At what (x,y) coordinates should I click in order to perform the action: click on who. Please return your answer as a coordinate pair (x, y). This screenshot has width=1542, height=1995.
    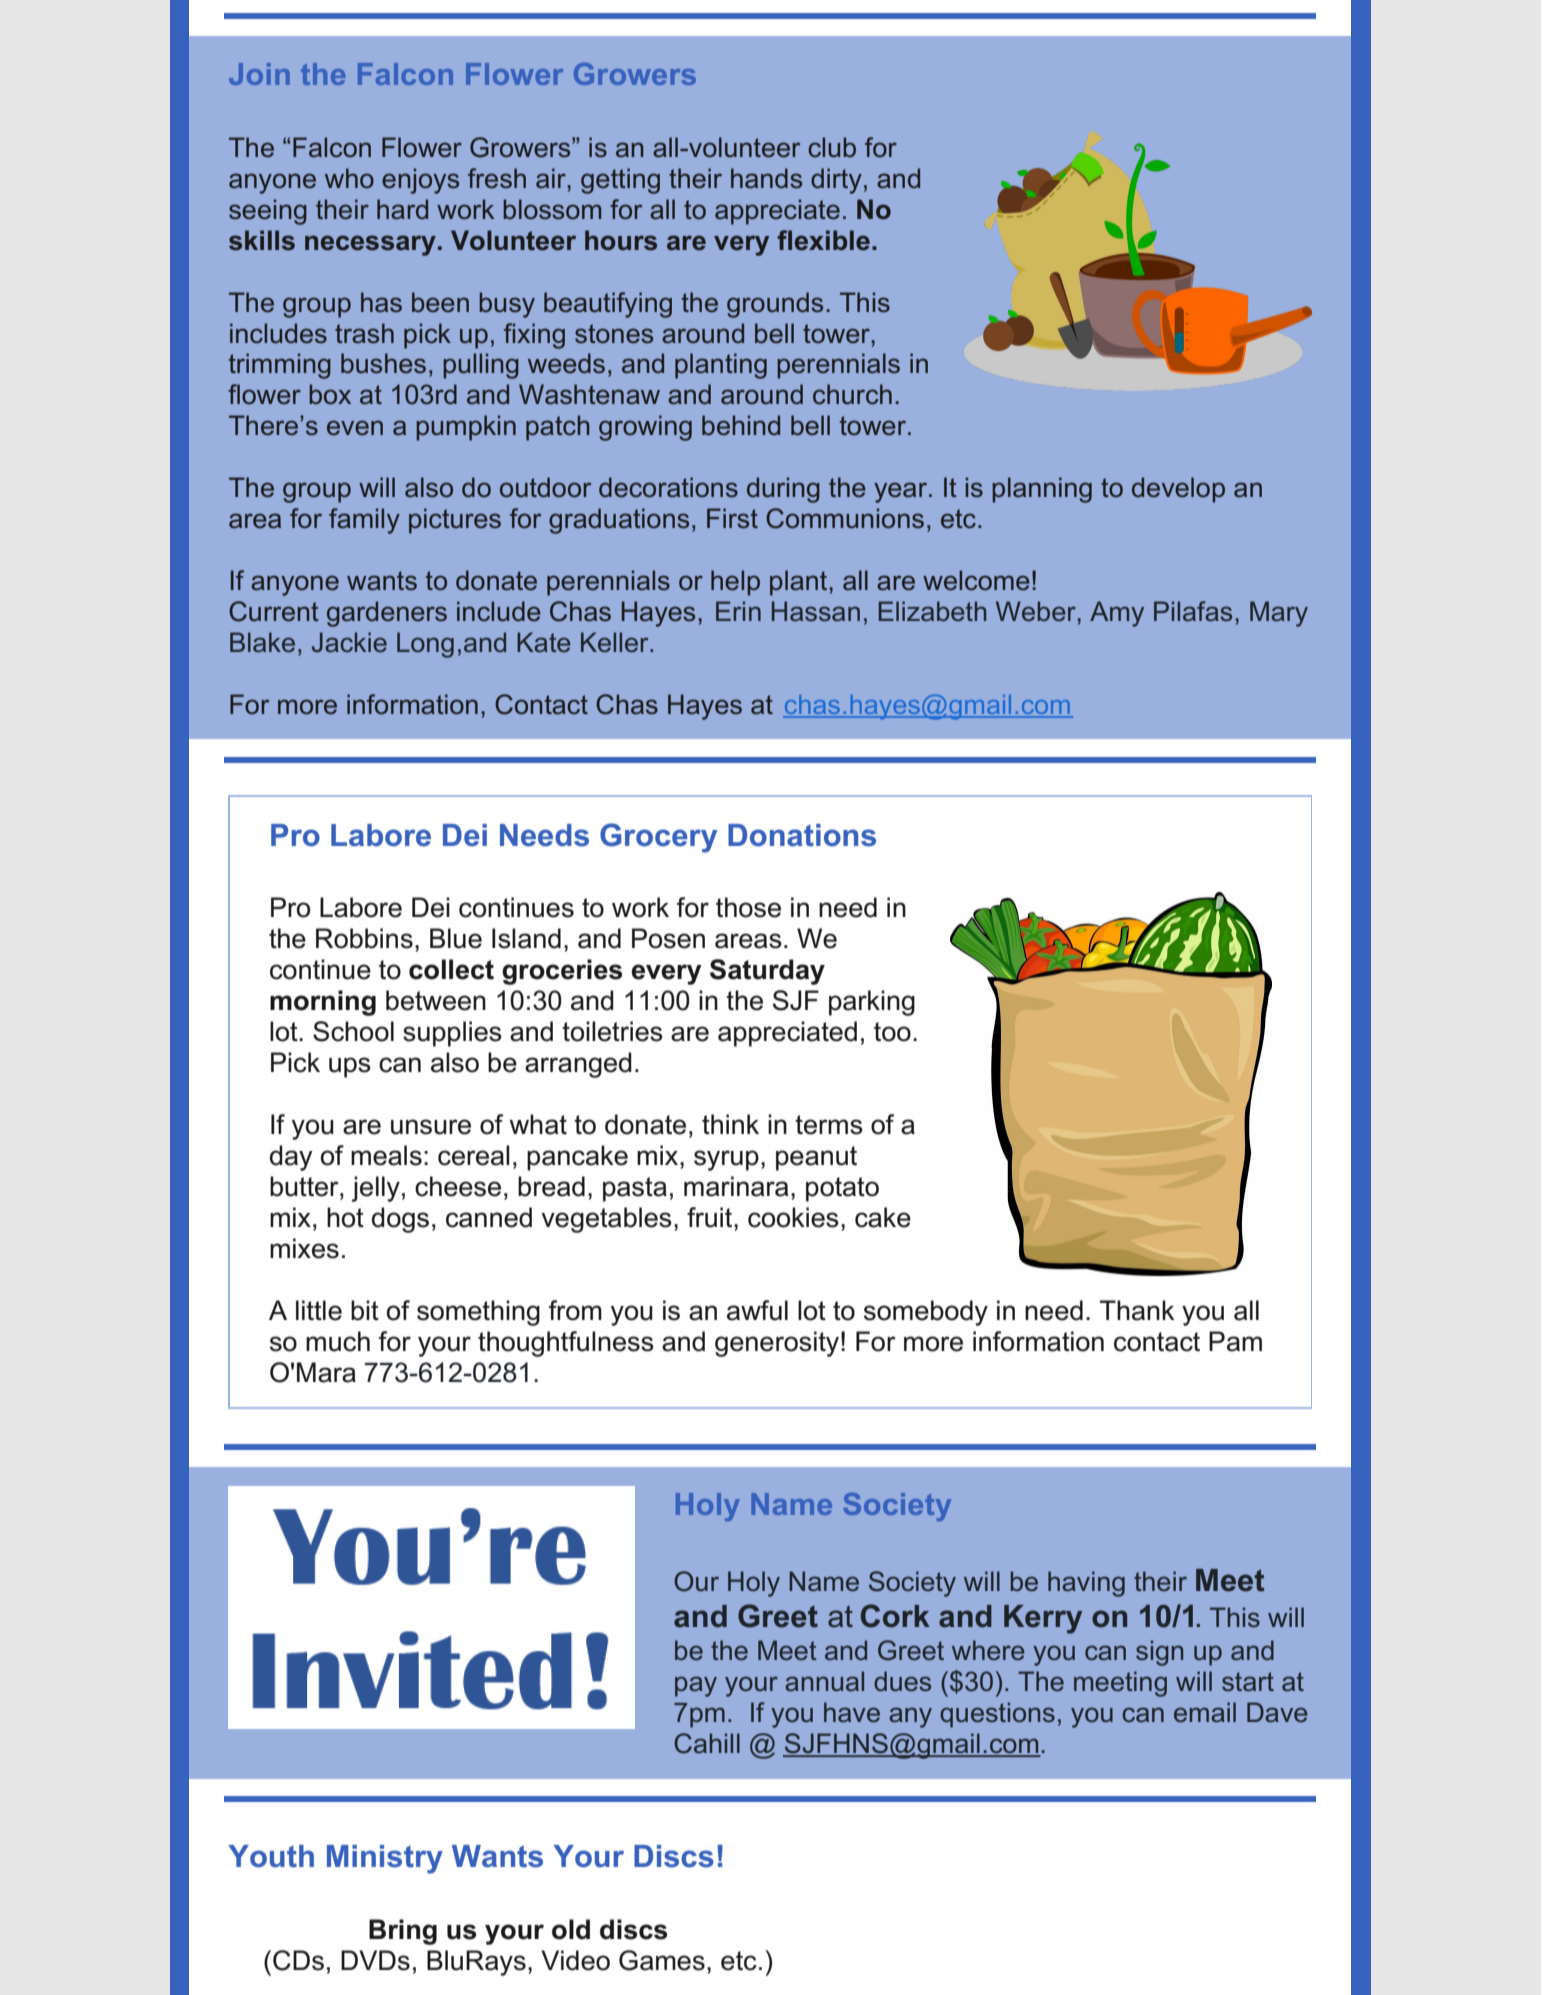
    Looking at the image, I should click on (349, 178).
